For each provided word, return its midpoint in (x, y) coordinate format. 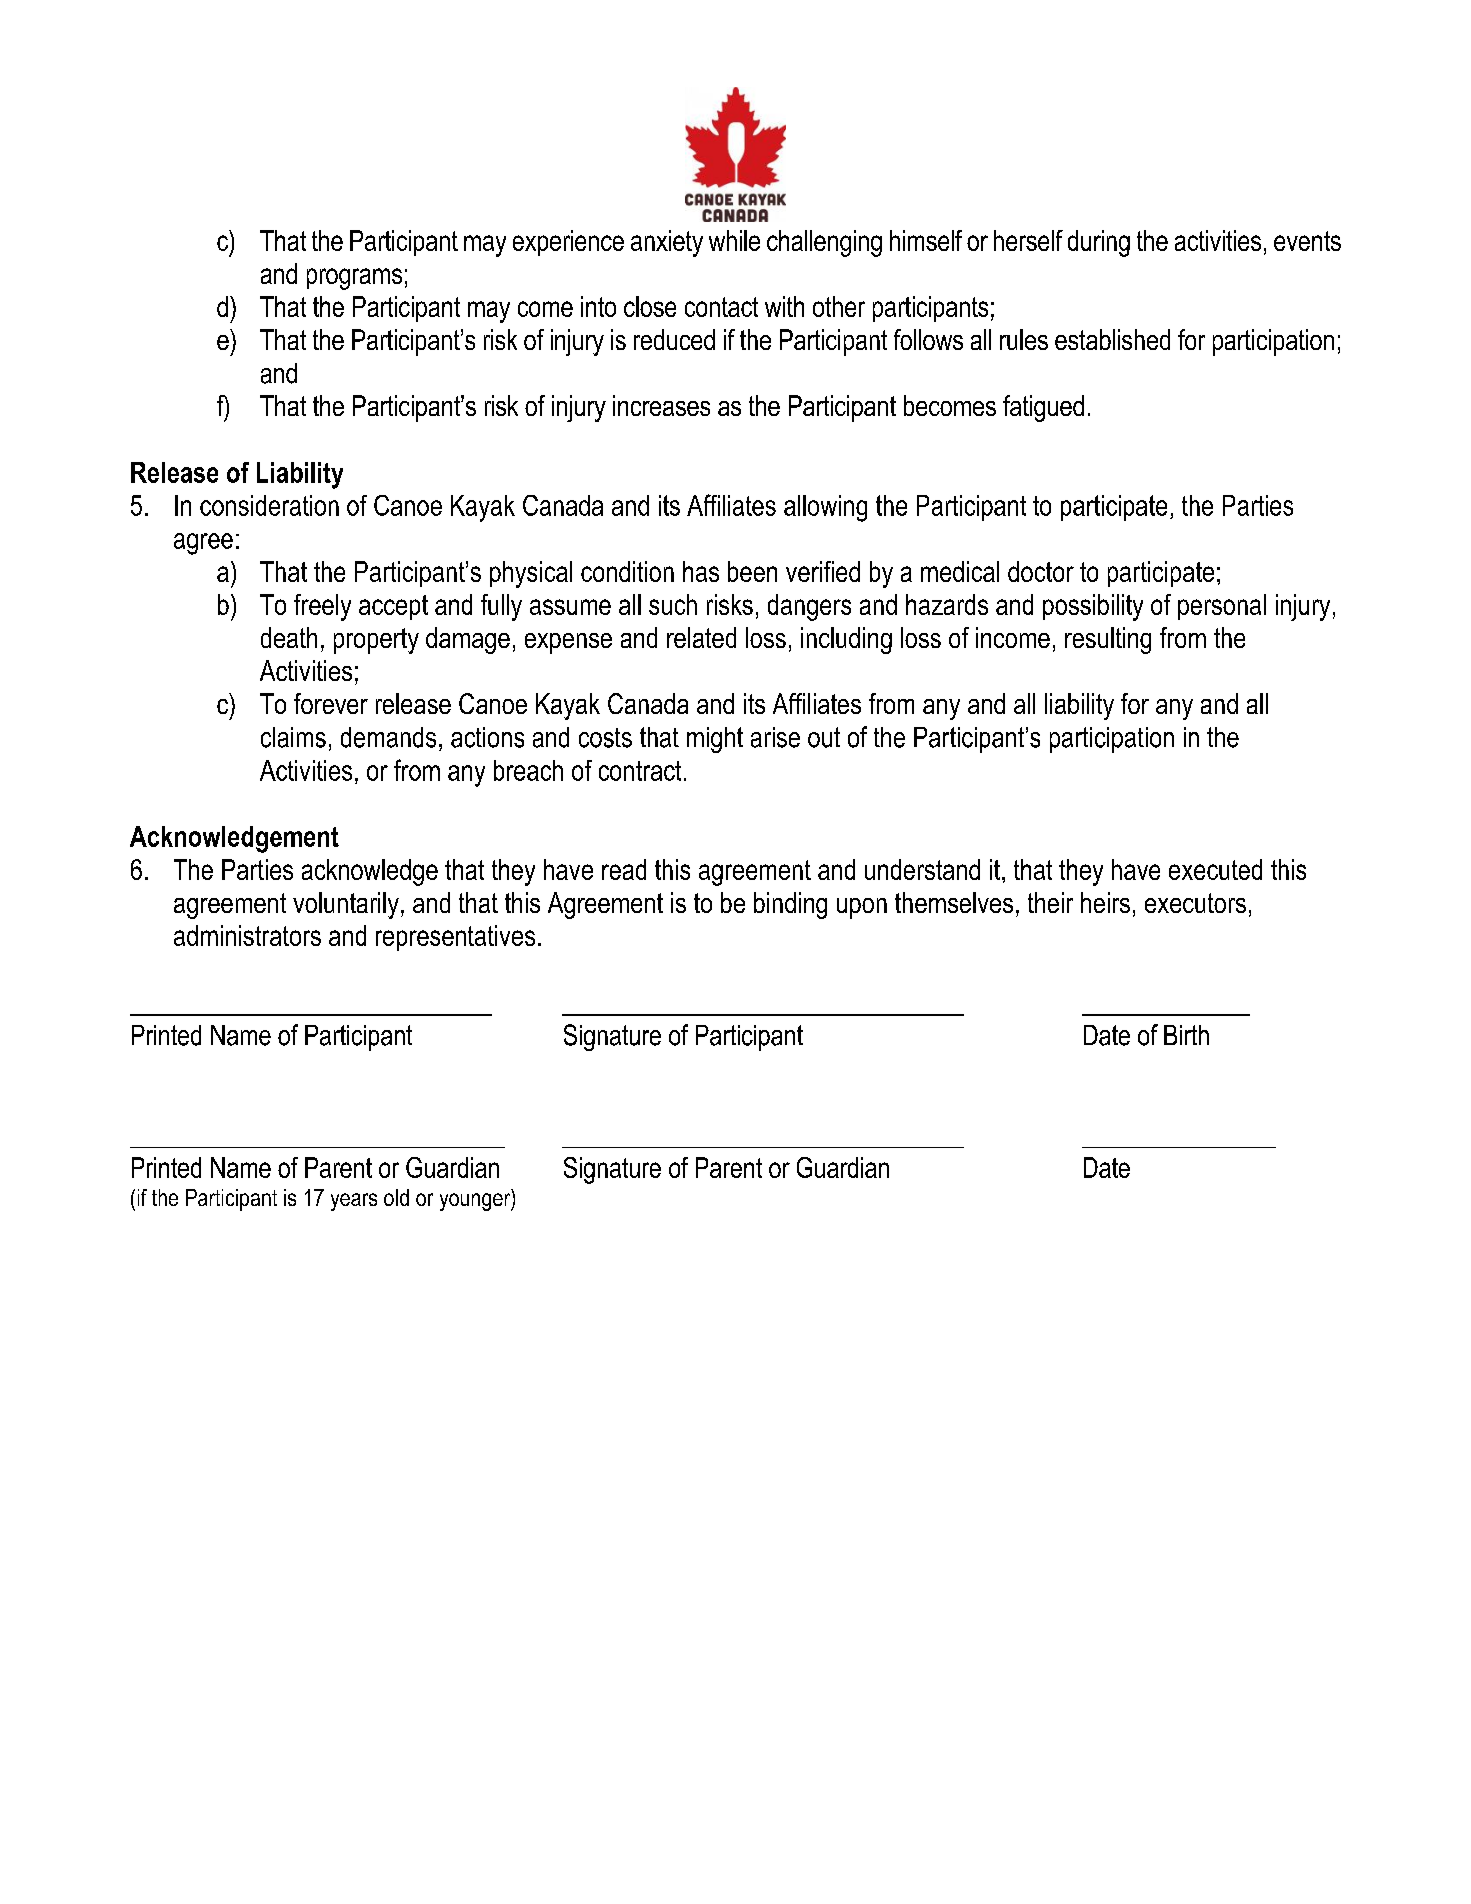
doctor (1041, 571)
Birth (1186, 1035)
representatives (455, 938)
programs (354, 279)
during (1099, 243)
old (396, 1197)
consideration (269, 505)
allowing (825, 508)
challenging (824, 243)
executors (1195, 903)
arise (775, 737)
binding (790, 905)
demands (388, 737)
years (354, 1202)
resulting (1108, 640)
